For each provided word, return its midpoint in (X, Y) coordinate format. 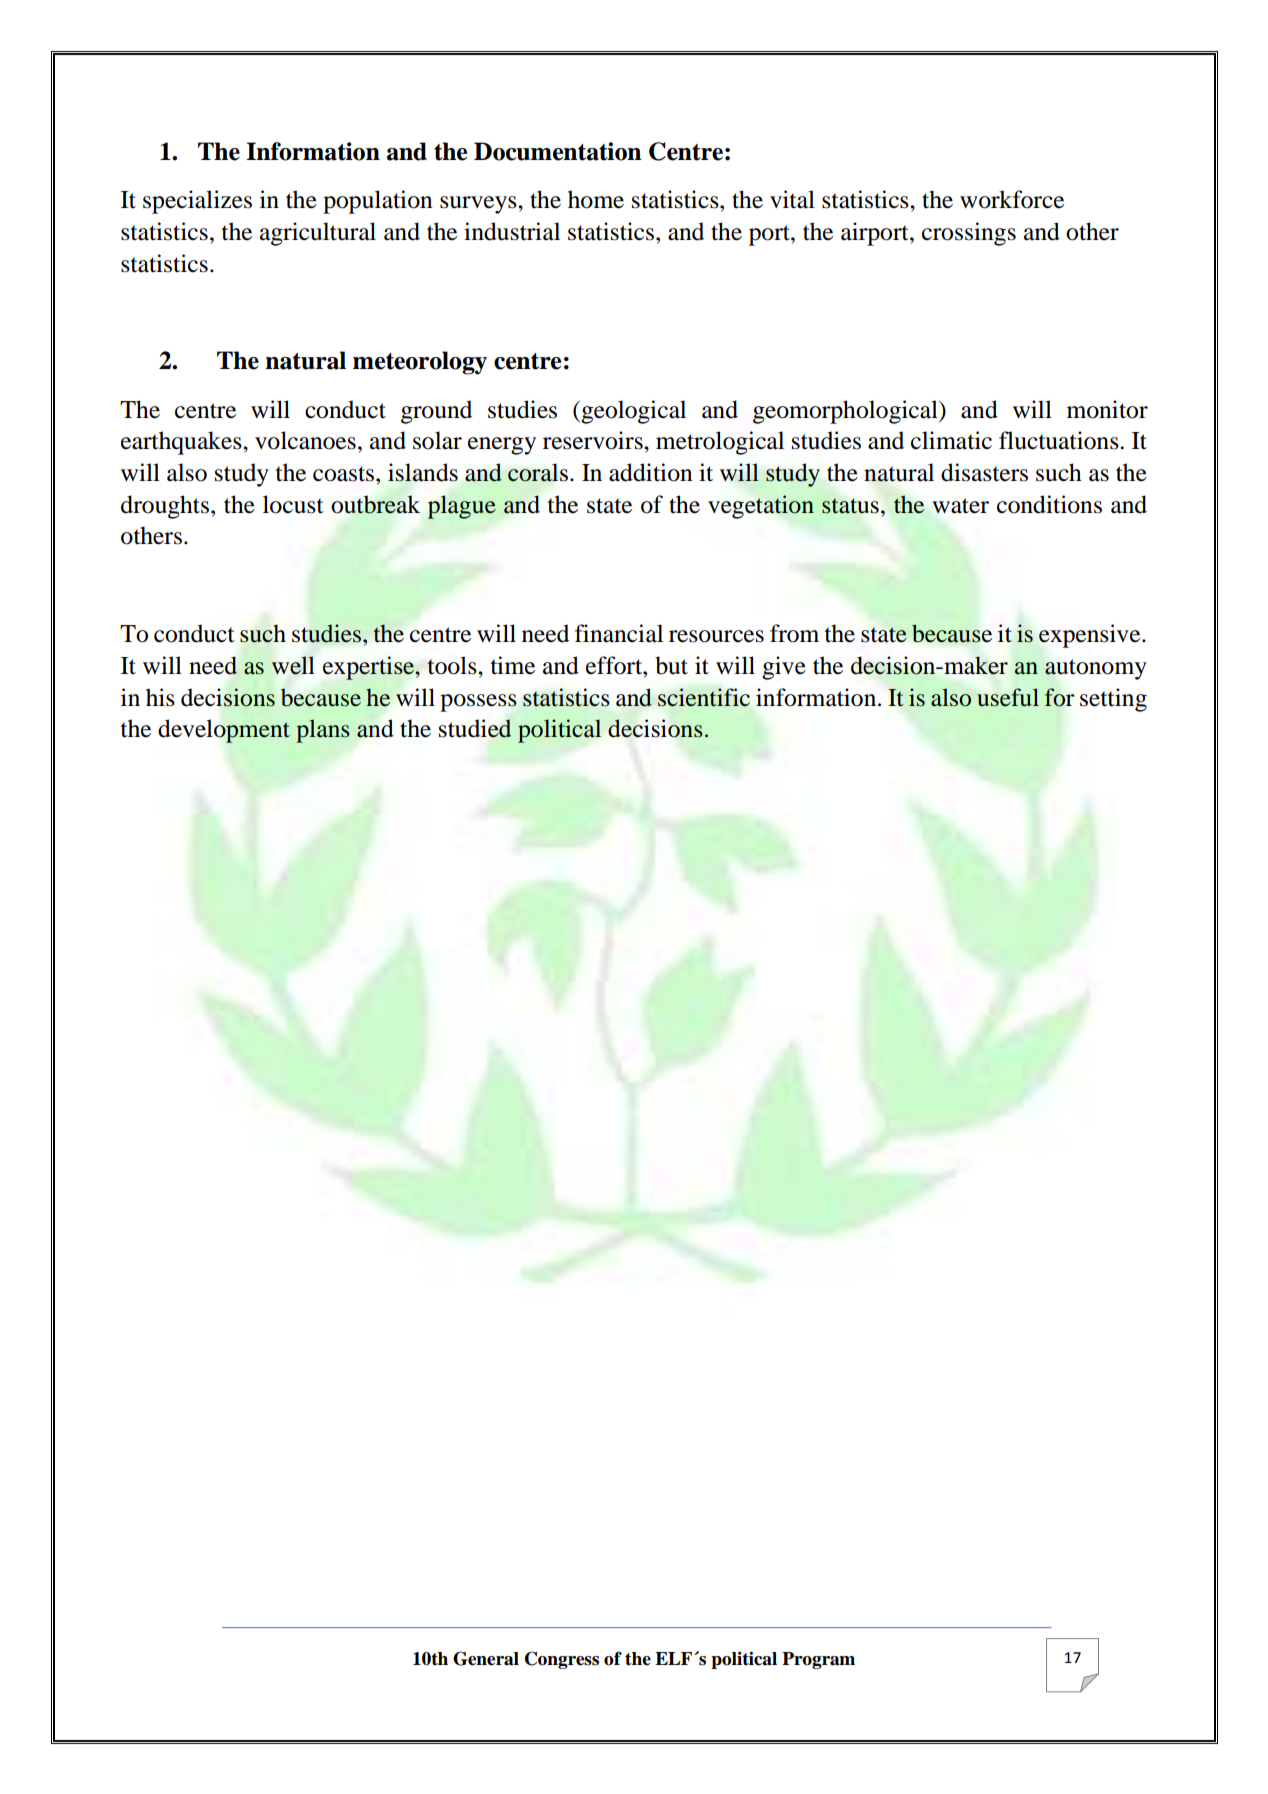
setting (1113, 700)
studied (475, 728)
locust (293, 504)
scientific (704, 697)
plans (323, 731)
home (596, 199)
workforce (1012, 199)
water (960, 506)
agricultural (318, 234)
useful (1008, 697)
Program (818, 1660)
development (224, 731)
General (486, 1658)
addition (651, 472)
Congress (562, 1660)
